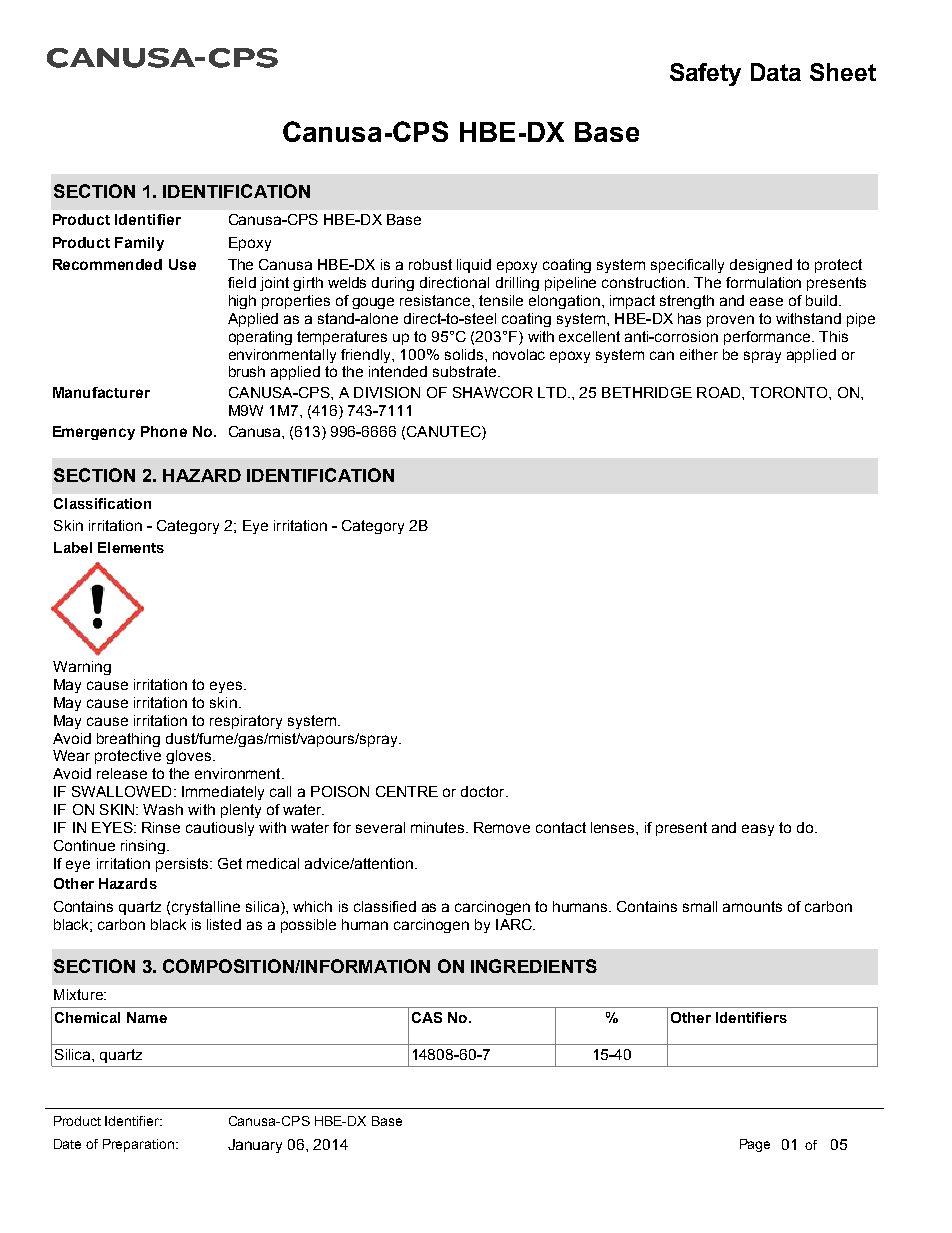  Describe the element at coordinates (164, 431) in the screenshot. I see `Phone` at that location.
